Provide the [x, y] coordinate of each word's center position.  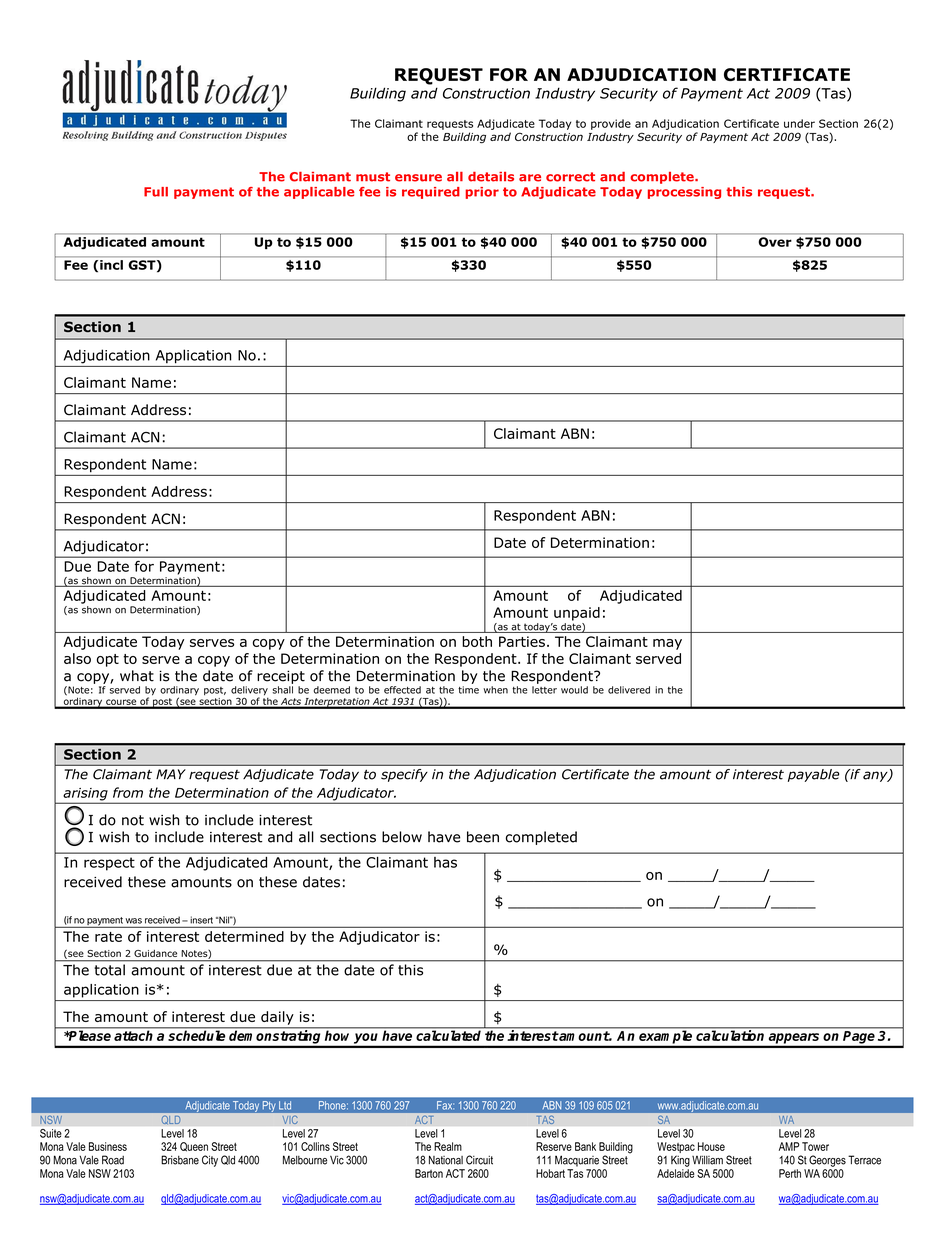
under [799, 123]
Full [156, 192]
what [137, 676]
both [477, 641]
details [491, 177]
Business [108, 1146]
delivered [629, 690]
